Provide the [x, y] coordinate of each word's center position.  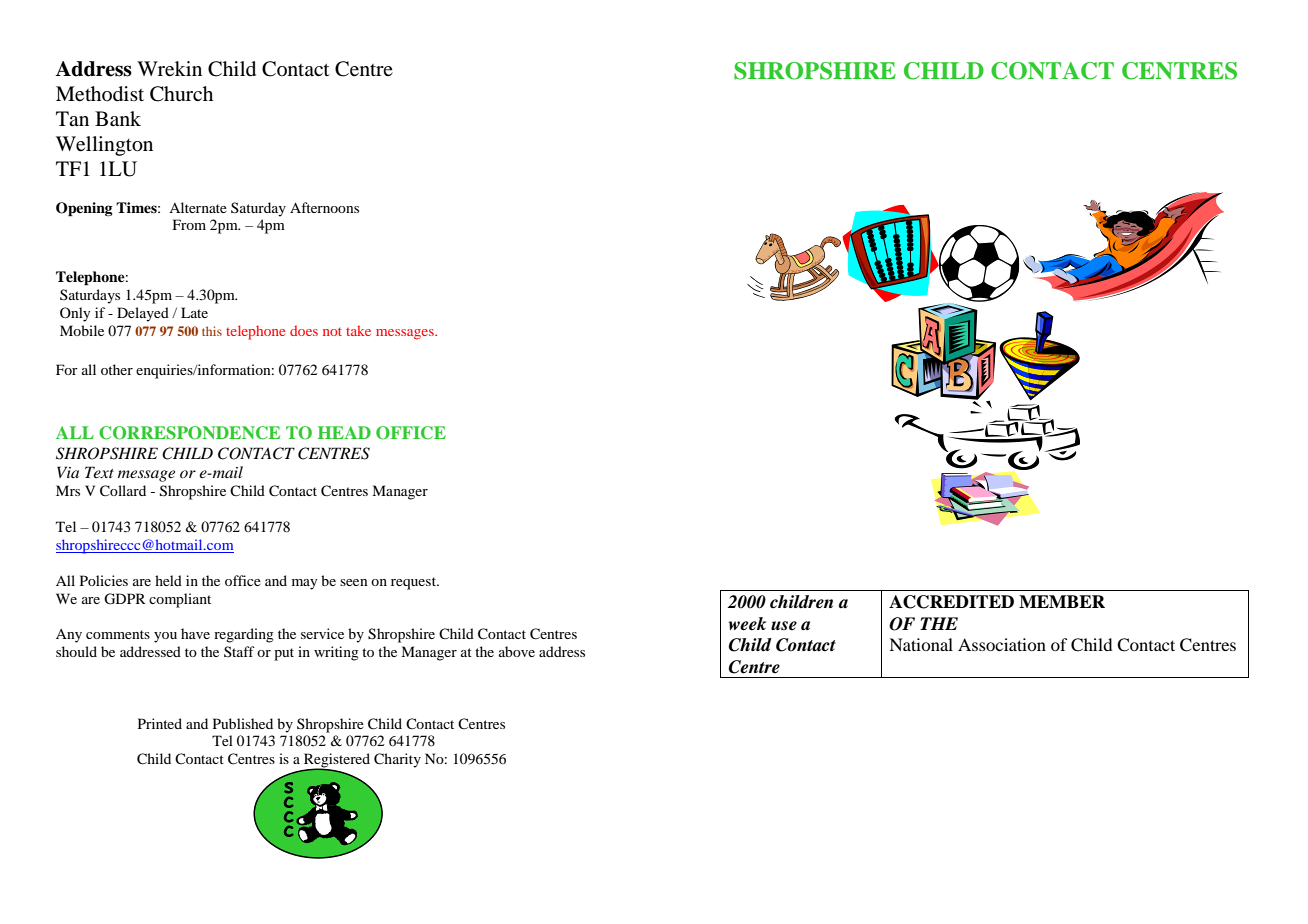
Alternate [198, 207]
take [358, 330]
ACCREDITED [951, 602]
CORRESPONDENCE [189, 433]
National [921, 644]
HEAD [344, 432]
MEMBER [1062, 601]
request [415, 583]
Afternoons [324, 207]
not [332, 331]
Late [194, 312]
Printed [160, 723]
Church [181, 94]
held [168, 580]
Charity [397, 760]
